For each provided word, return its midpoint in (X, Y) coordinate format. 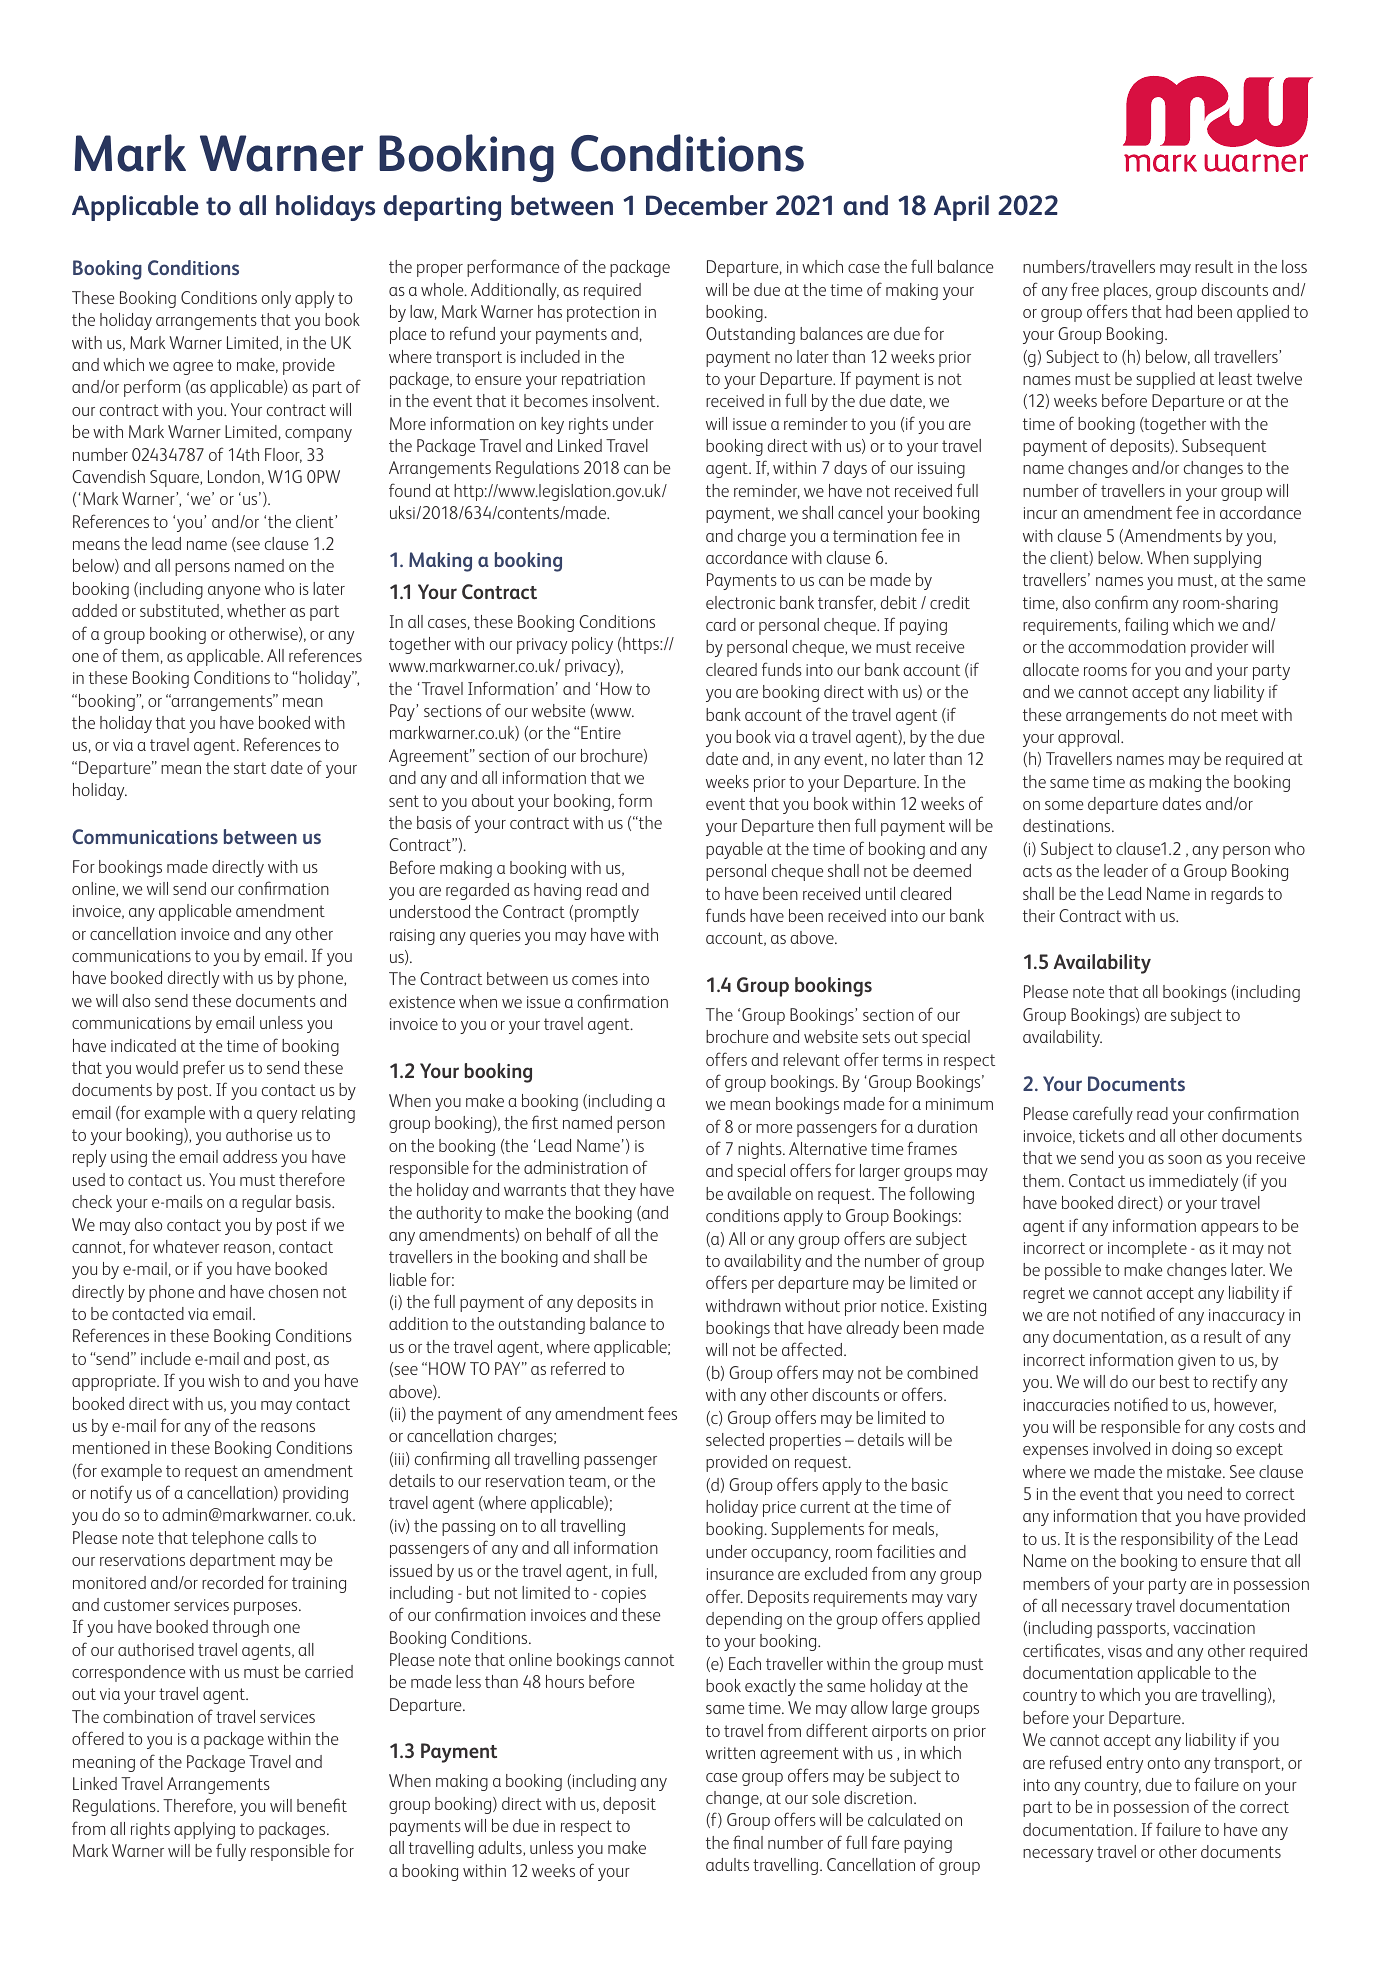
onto (1164, 1763)
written (730, 1753)
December (707, 205)
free (1085, 289)
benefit (322, 1805)
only (276, 299)
